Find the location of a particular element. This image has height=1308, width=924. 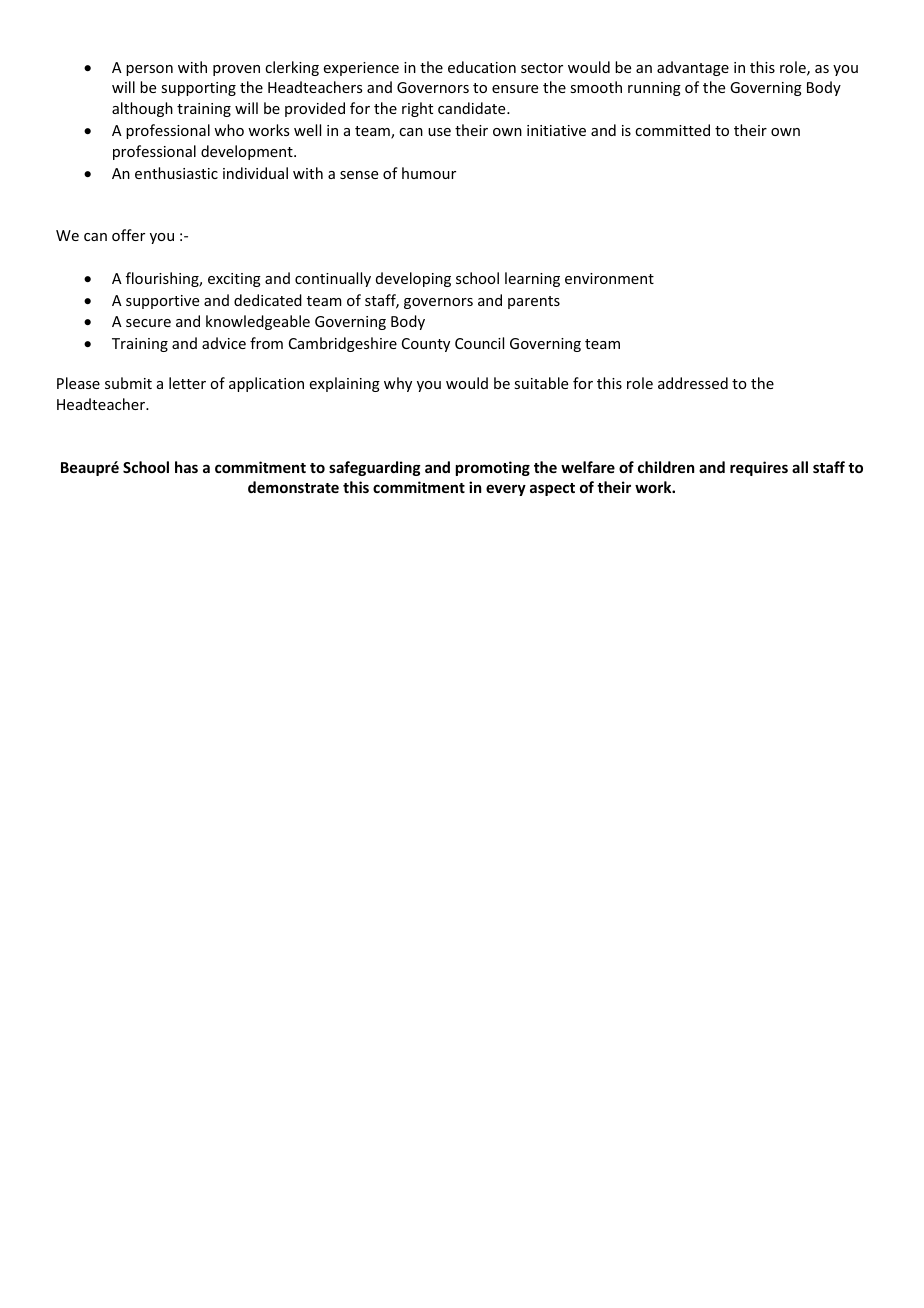

has is located at coordinates (186, 467).
